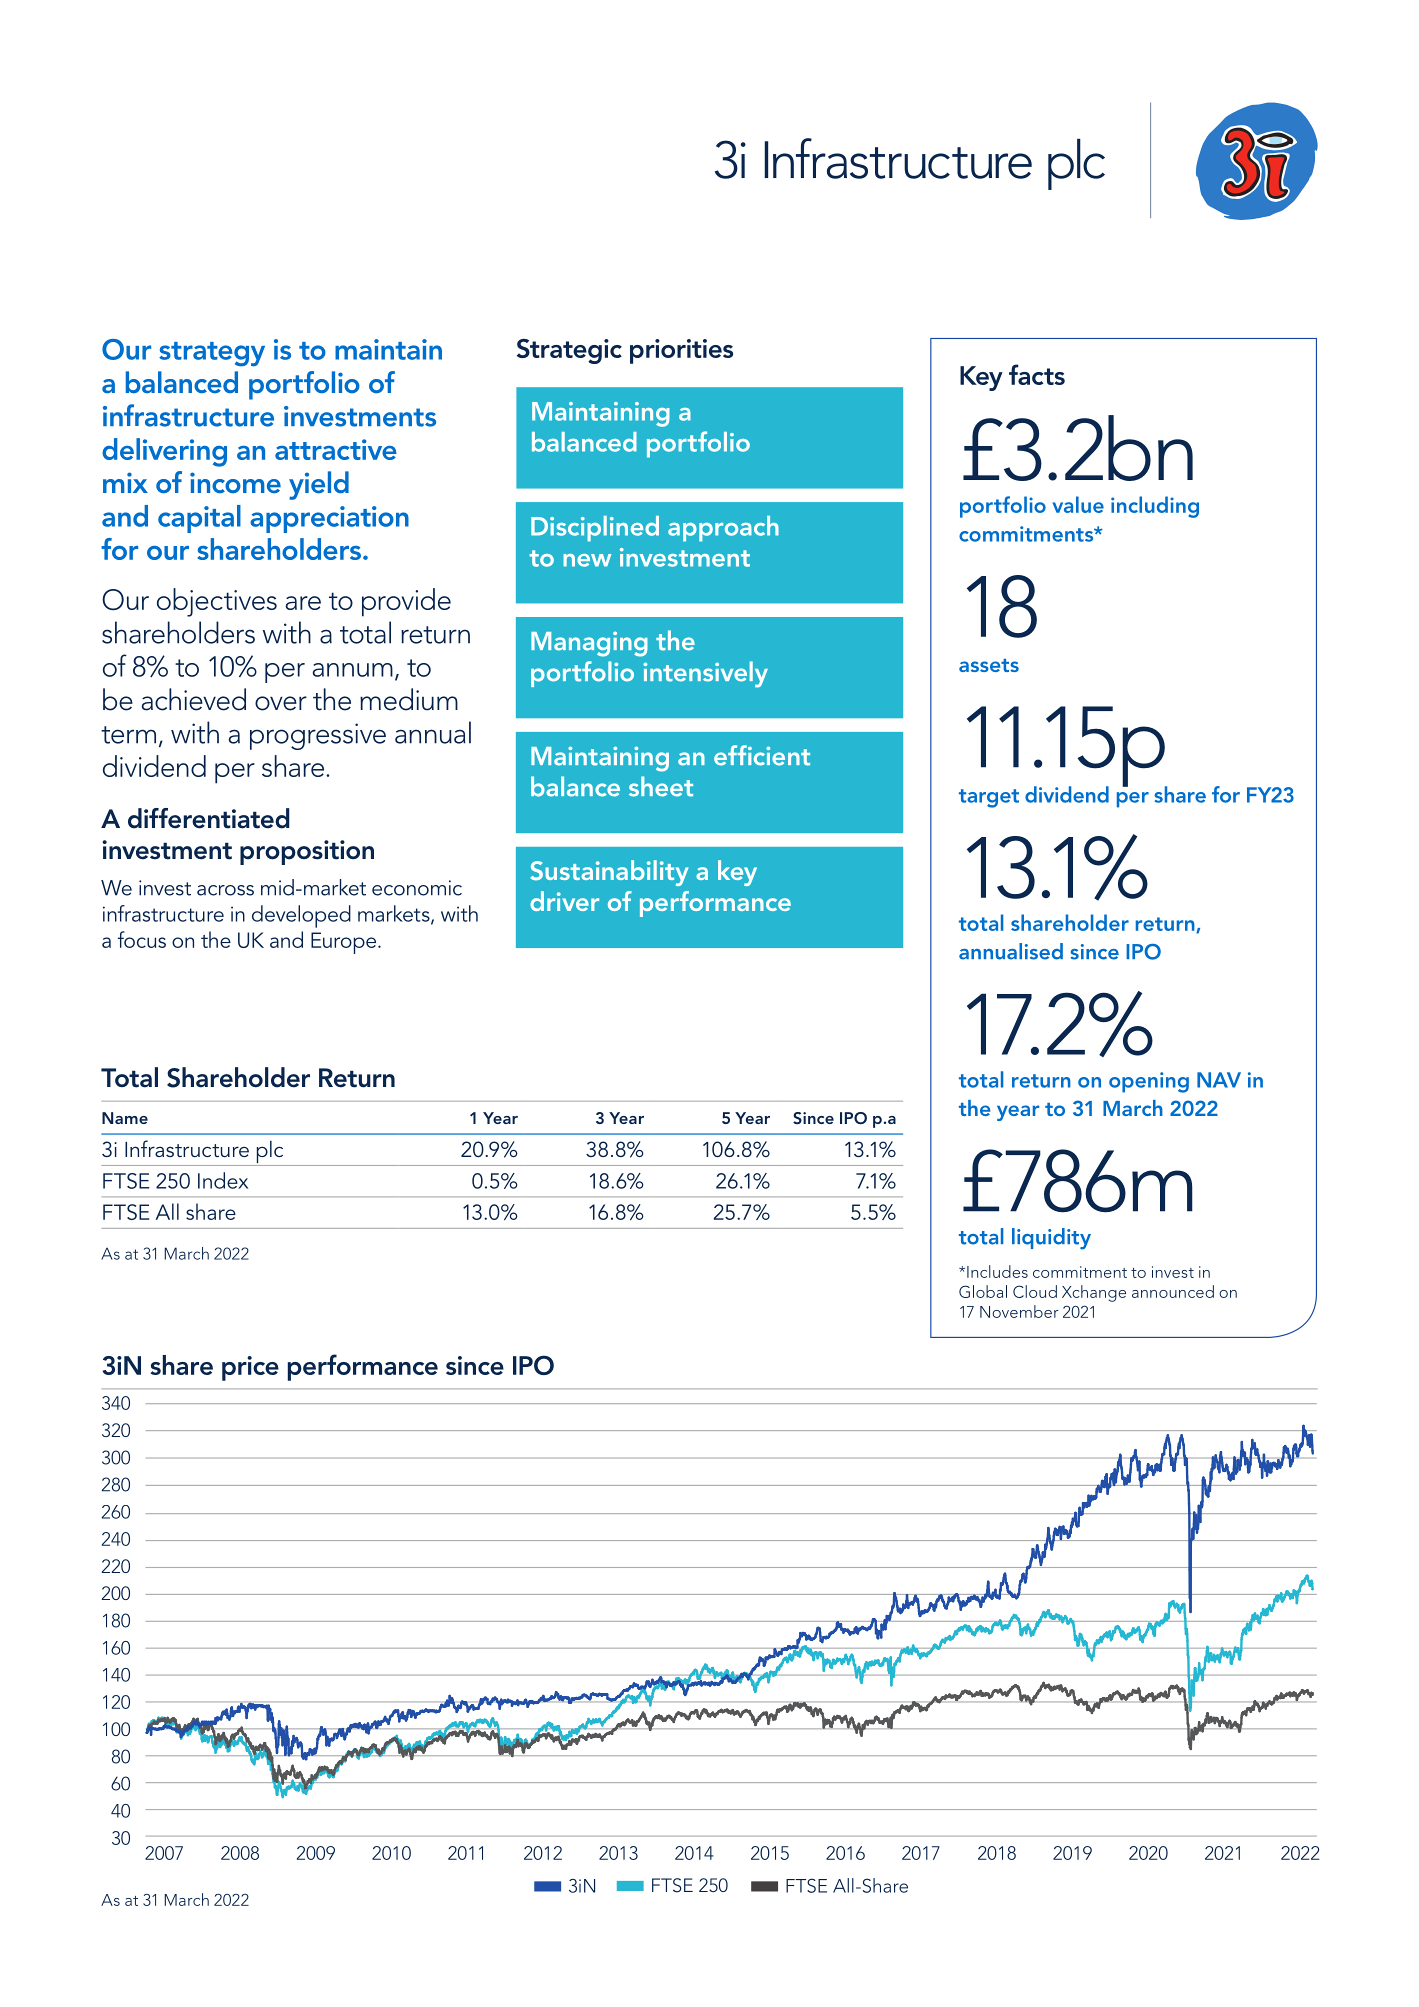 This screenshot has width=1419, height=2007. I want to click on target, so click(989, 798).
